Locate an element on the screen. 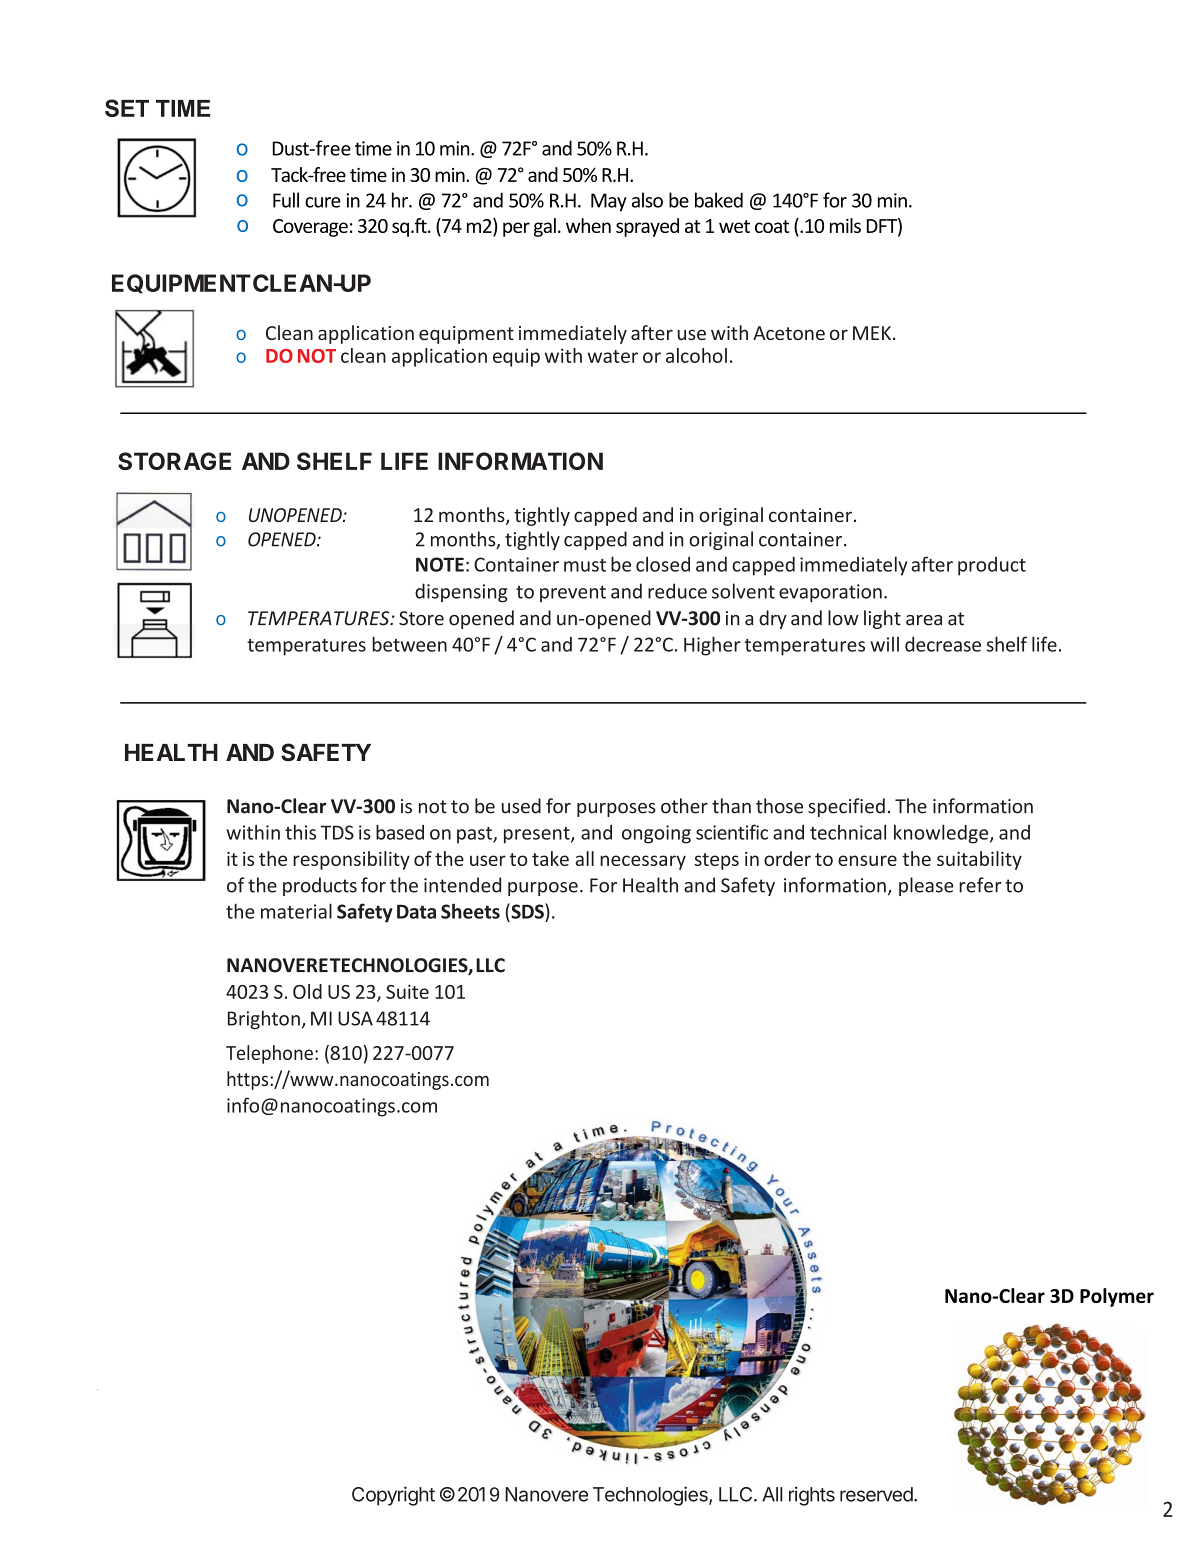 The height and width of the screenshot is (1557, 1203). Full is located at coordinates (286, 200).
